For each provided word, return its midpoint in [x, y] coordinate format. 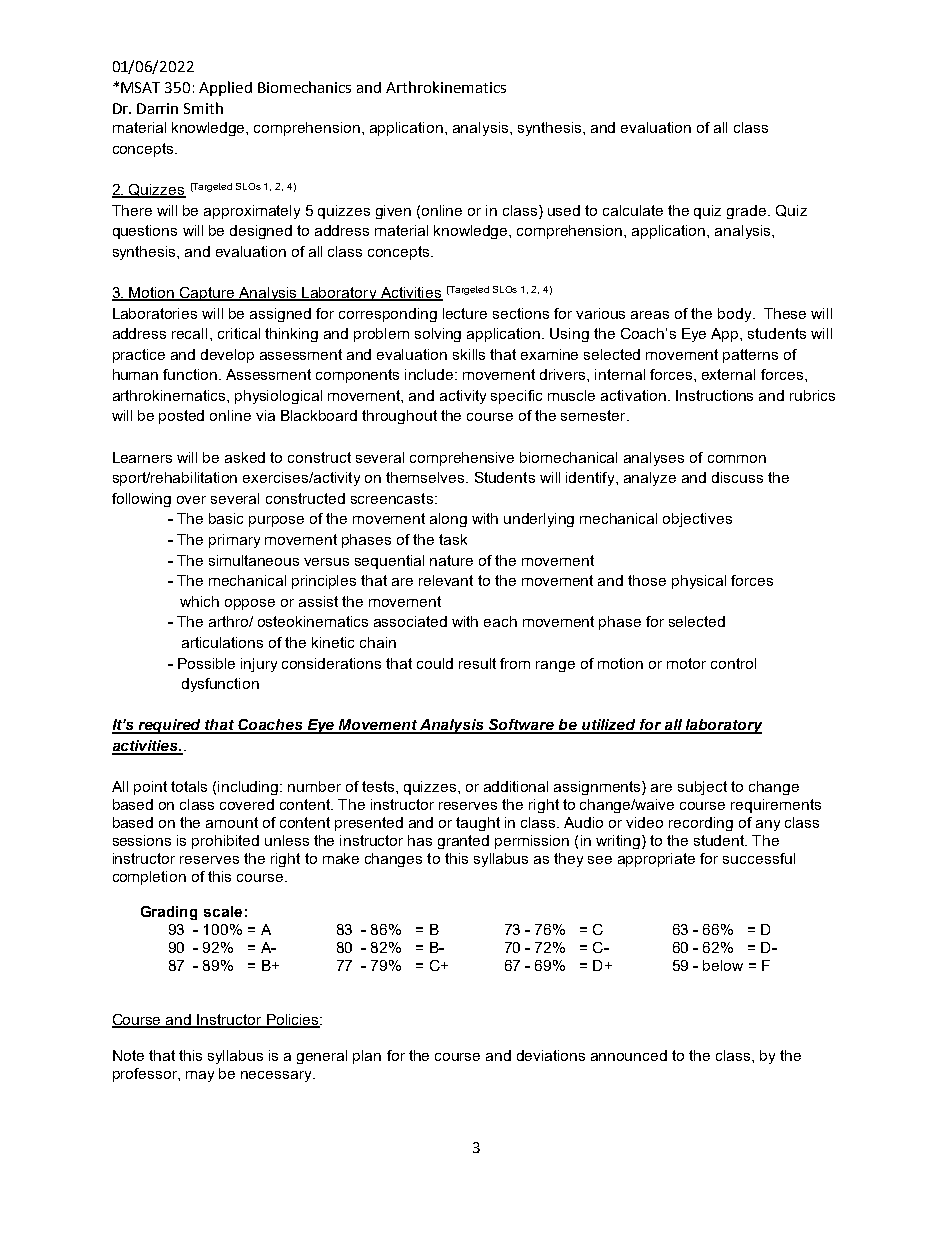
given [393, 212]
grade [748, 212]
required [170, 726]
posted [181, 417]
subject [702, 788]
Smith [203, 108]
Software [522, 726]
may [200, 1076]
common [737, 459]
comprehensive [462, 459]
